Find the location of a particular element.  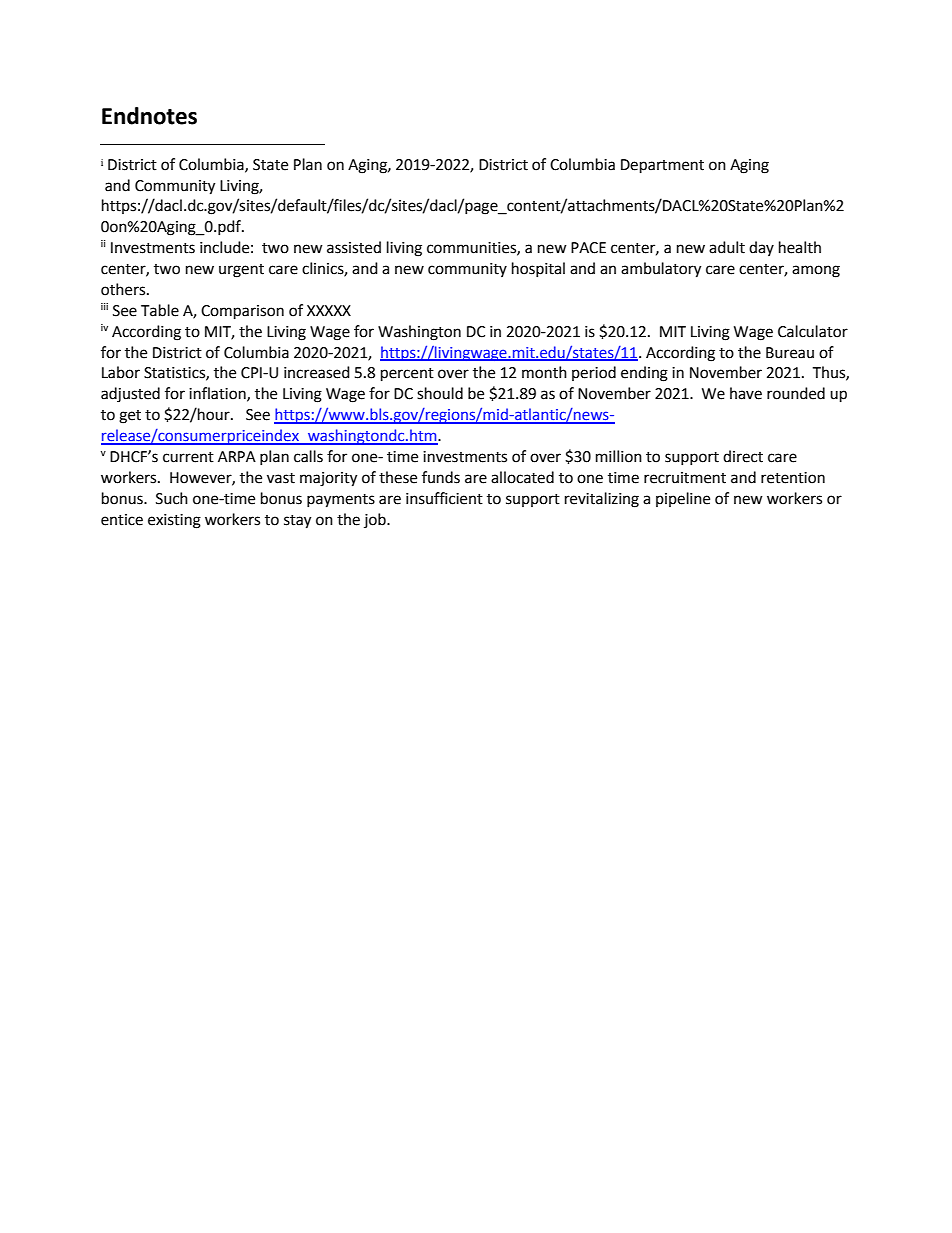

get is located at coordinates (130, 417).
